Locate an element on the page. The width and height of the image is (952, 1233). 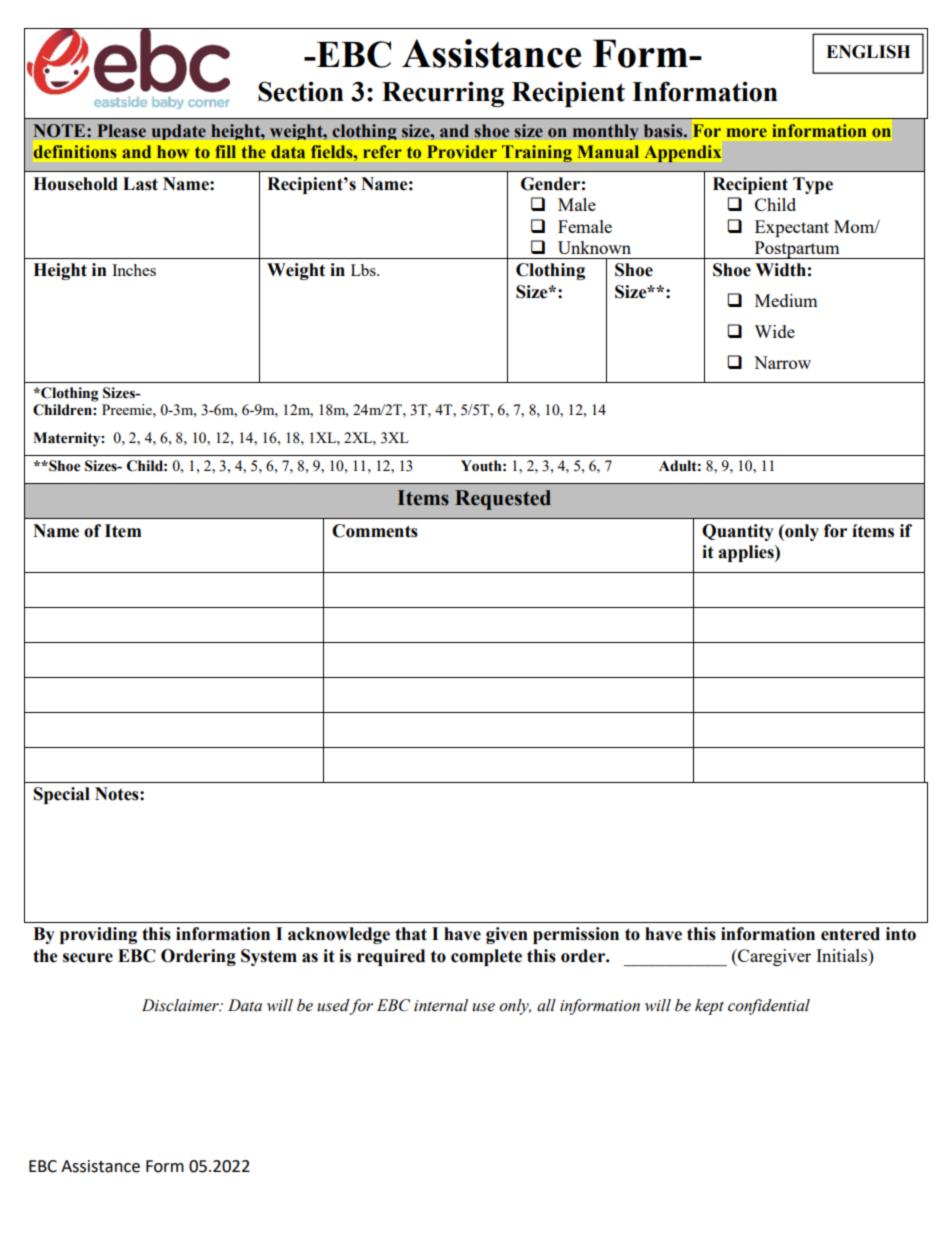
Recurring is located at coordinates (443, 94).
